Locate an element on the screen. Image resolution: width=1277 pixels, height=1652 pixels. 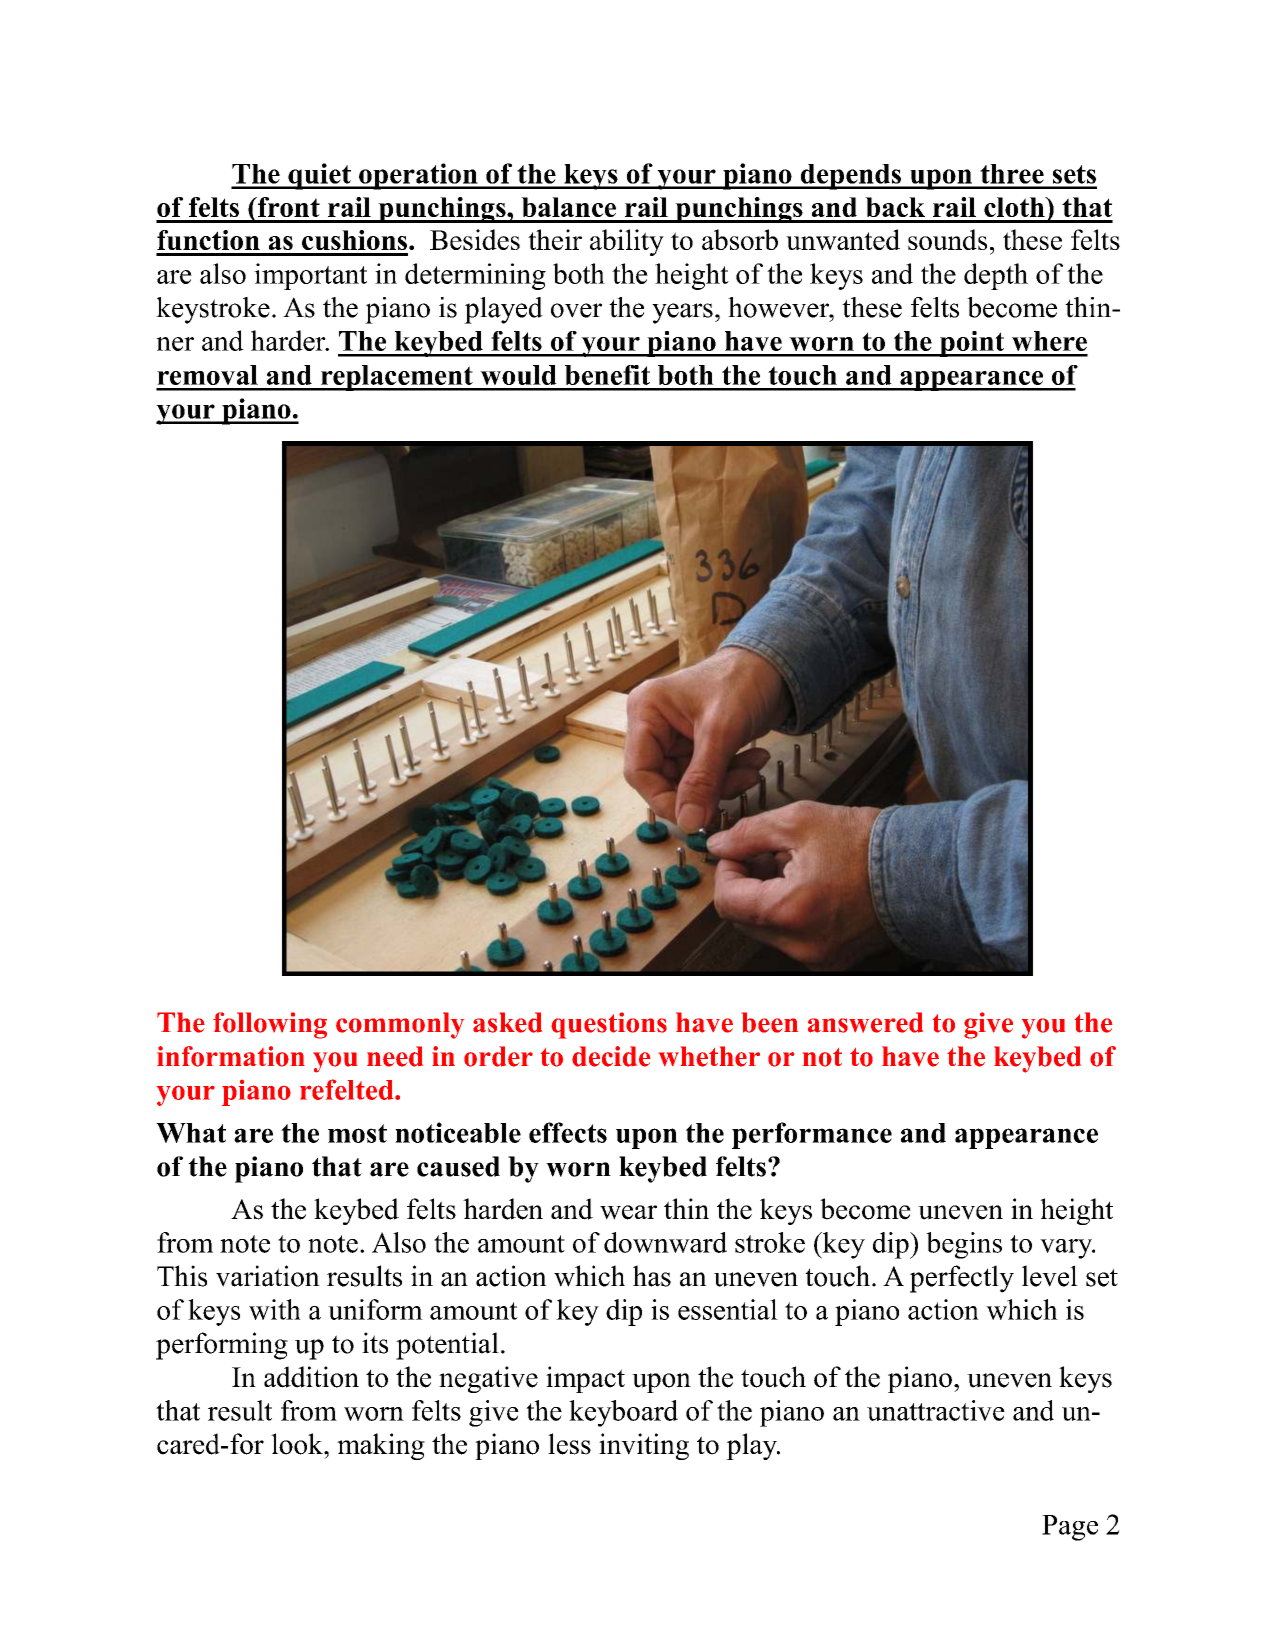
answered is located at coordinates (865, 1022).
